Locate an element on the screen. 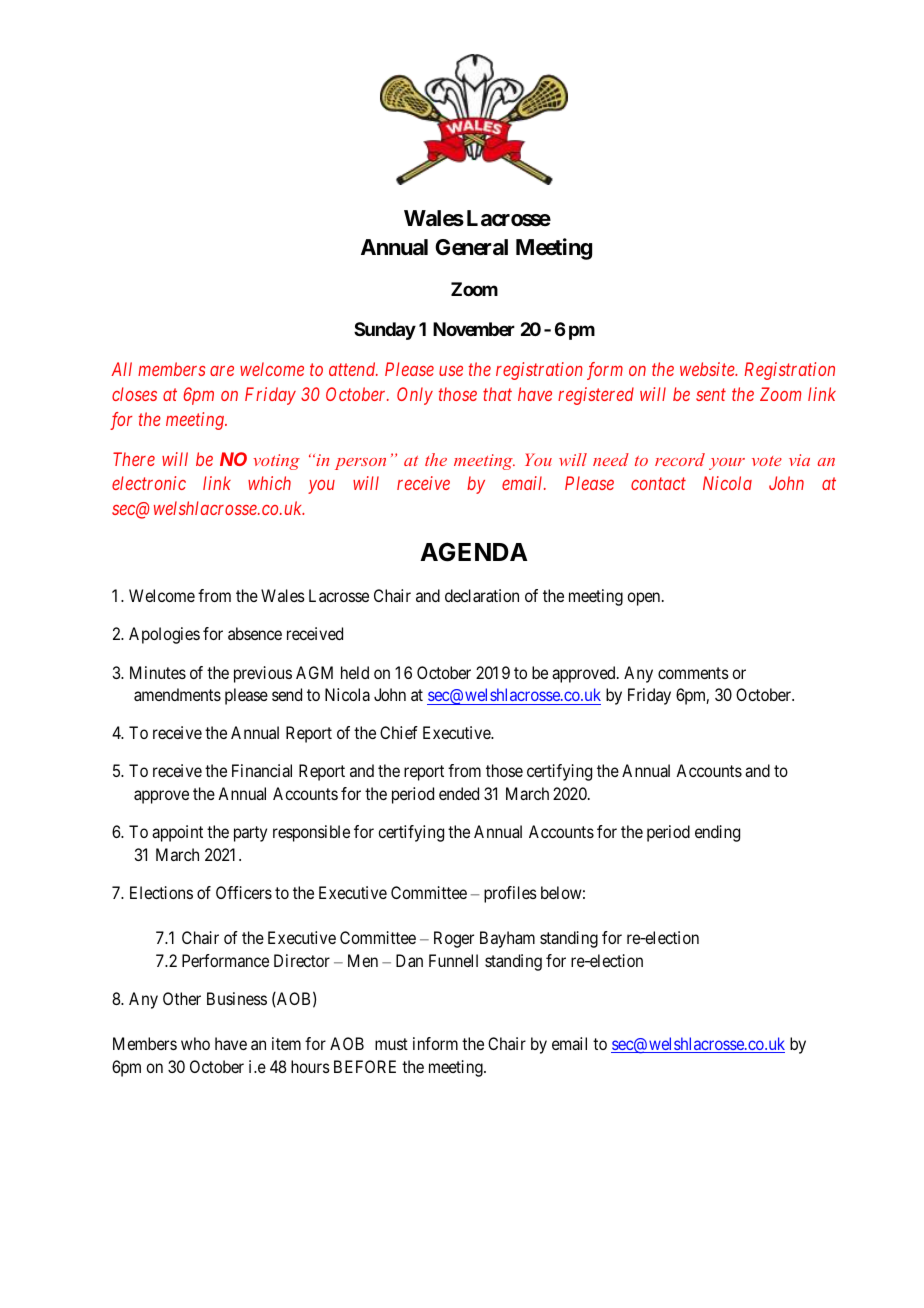 The width and height of the screenshot is (924, 1308). AGENDA is located at coordinates (474, 552).
